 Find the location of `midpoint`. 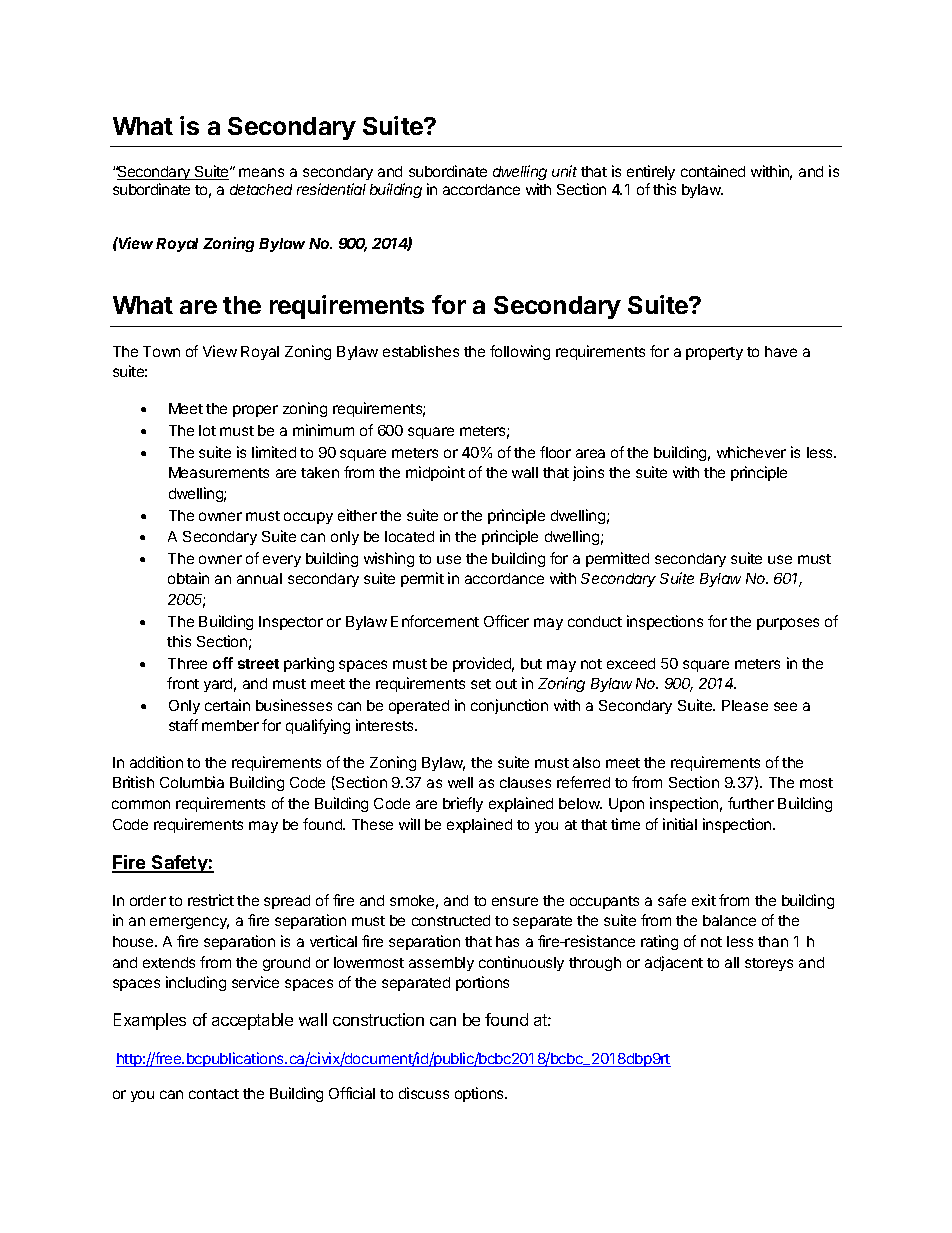

midpoint is located at coordinates (435, 473).
